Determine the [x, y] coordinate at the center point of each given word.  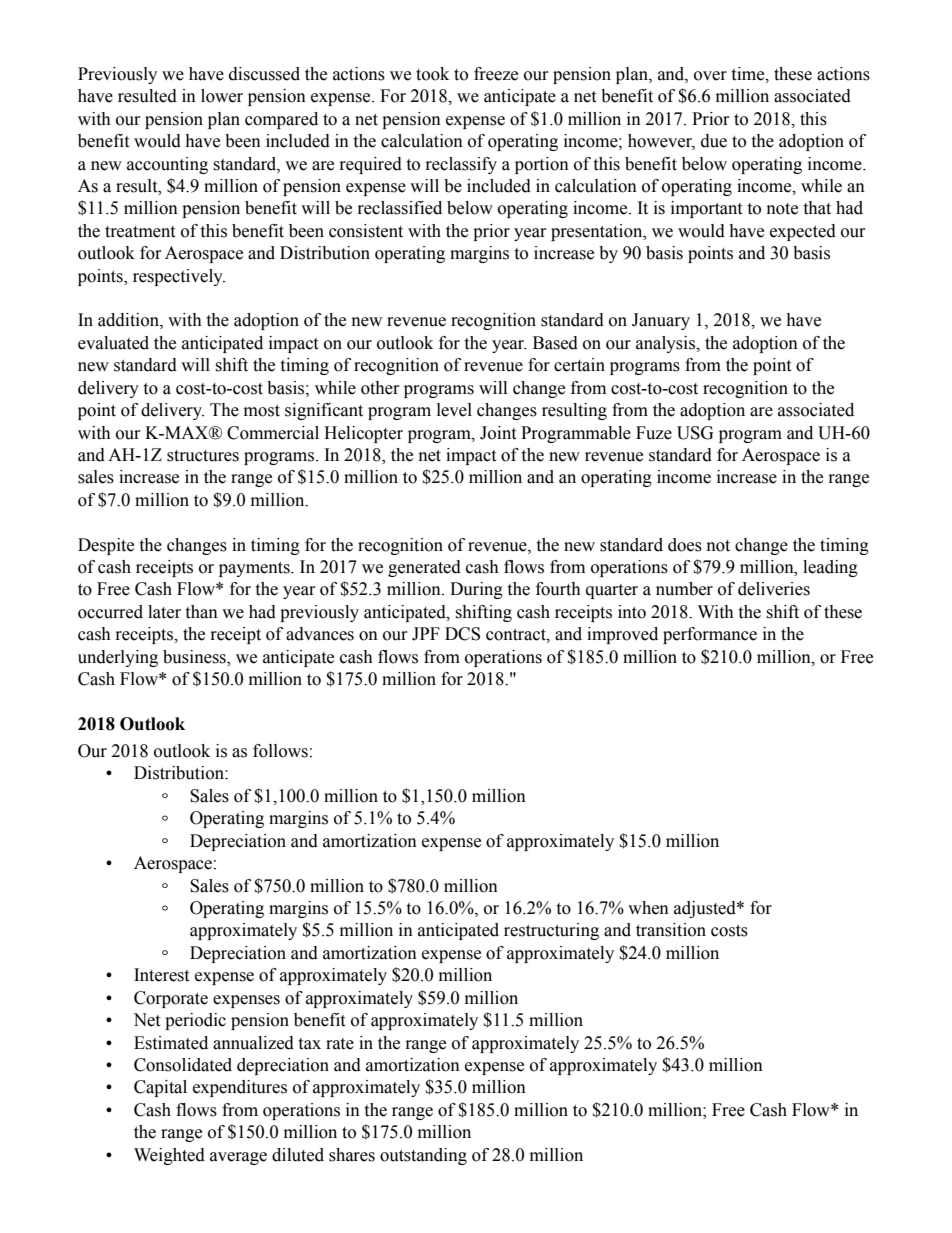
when [648, 908]
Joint [498, 433]
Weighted [169, 1156]
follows [280, 751]
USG [695, 433]
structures [203, 456]
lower [222, 96]
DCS [462, 634]
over [710, 76]
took [432, 74]
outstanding [423, 1156]
